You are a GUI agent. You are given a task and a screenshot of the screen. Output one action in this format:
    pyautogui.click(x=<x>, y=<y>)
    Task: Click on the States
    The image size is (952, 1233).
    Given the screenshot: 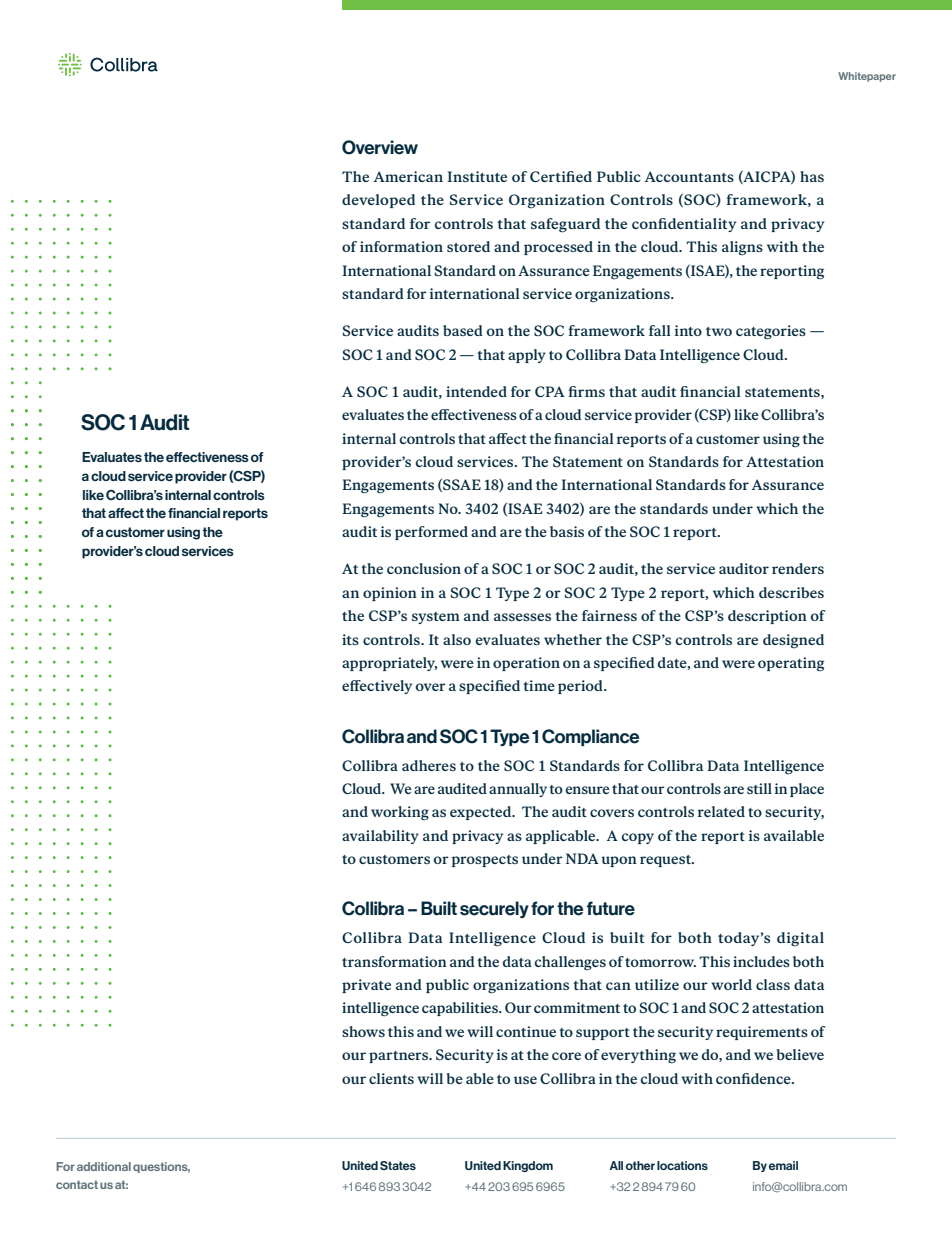 What is the action you would take?
    pyautogui.click(x=398, y=1165)
